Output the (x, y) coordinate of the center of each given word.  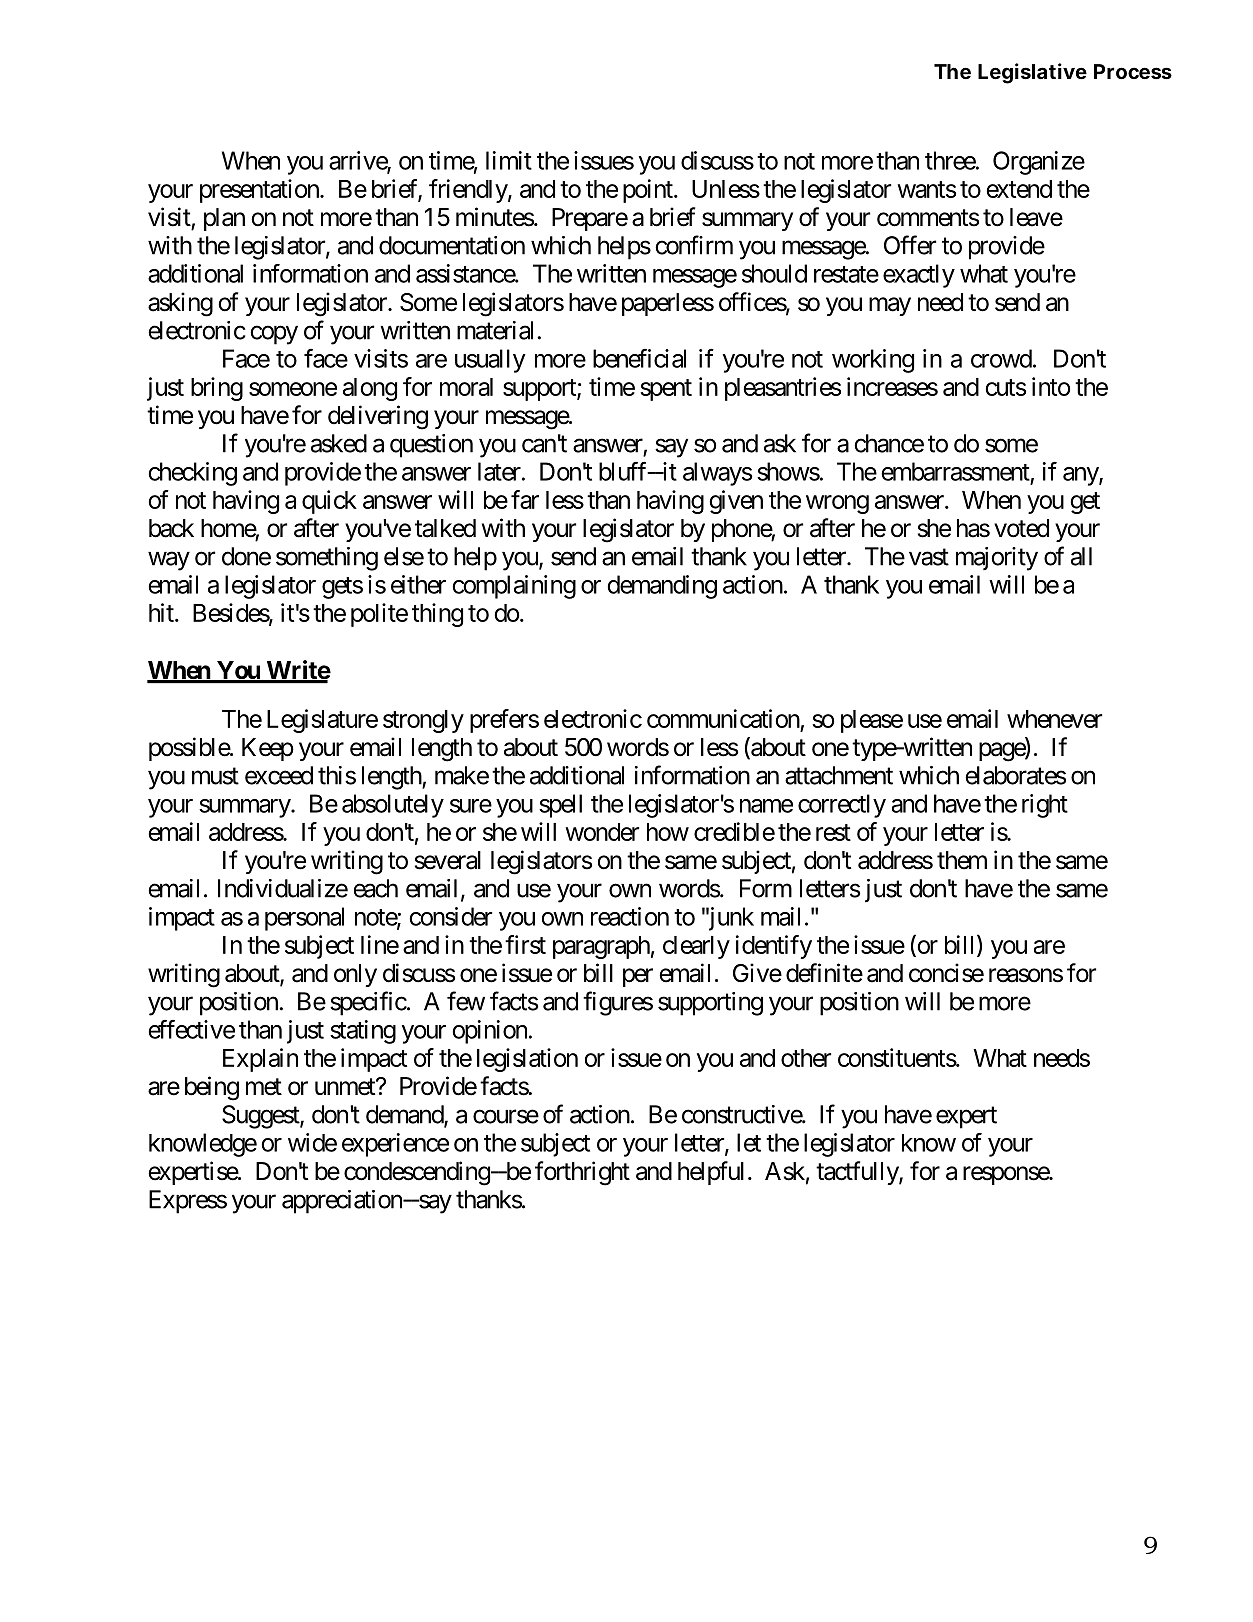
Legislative (1032, 73)
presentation (260, 191)
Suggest (261, 1117)
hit (162, 612)
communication (723, 718)
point (649, 191)
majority (997, 559)
